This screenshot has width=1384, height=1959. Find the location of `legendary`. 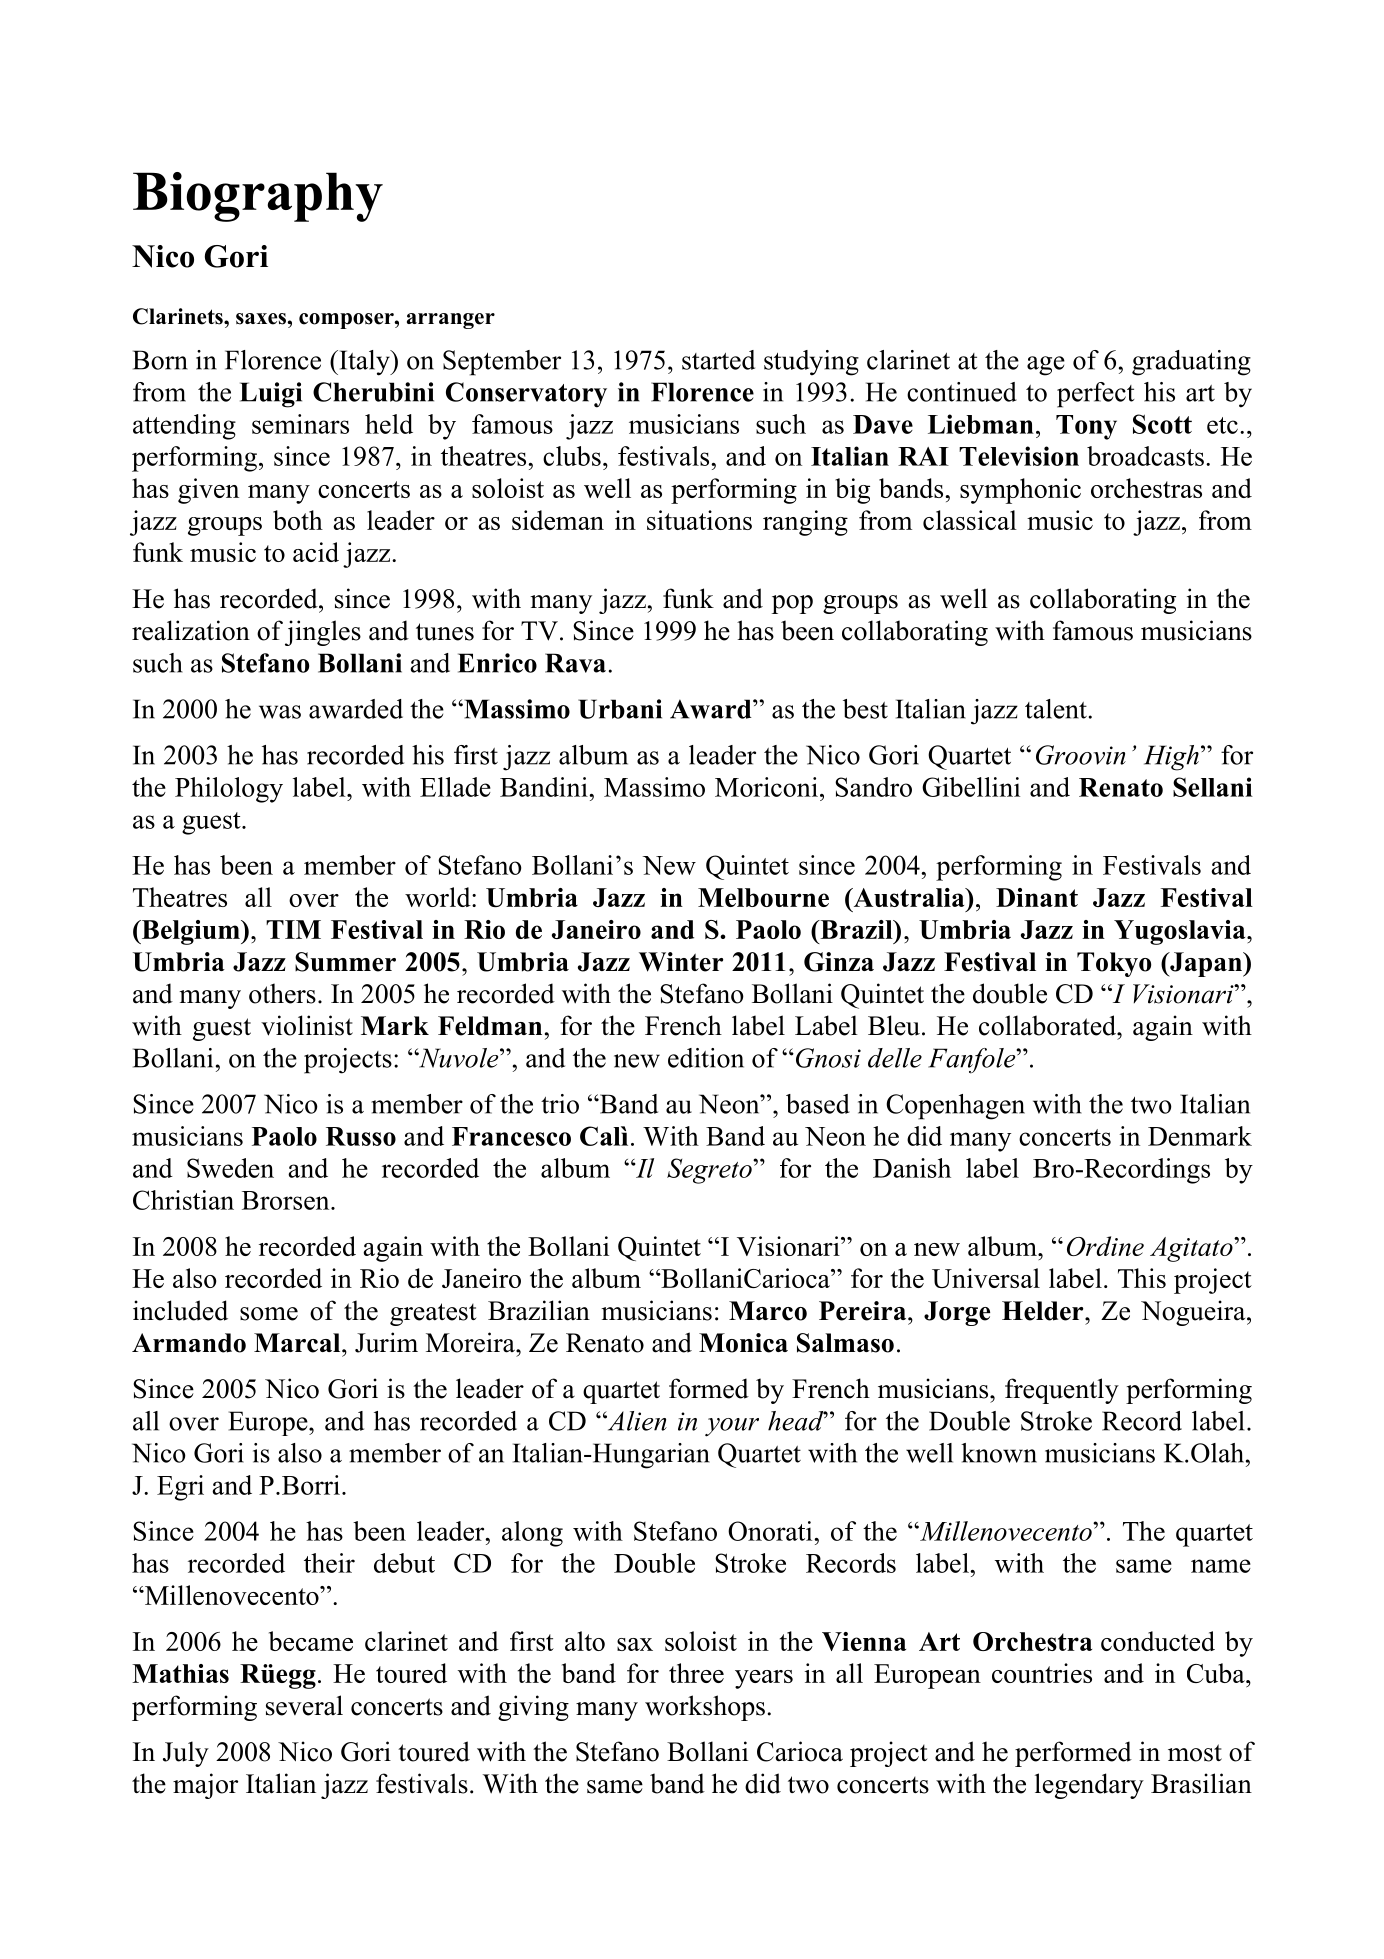

legendary is located at coordinates (1089, 1786).
